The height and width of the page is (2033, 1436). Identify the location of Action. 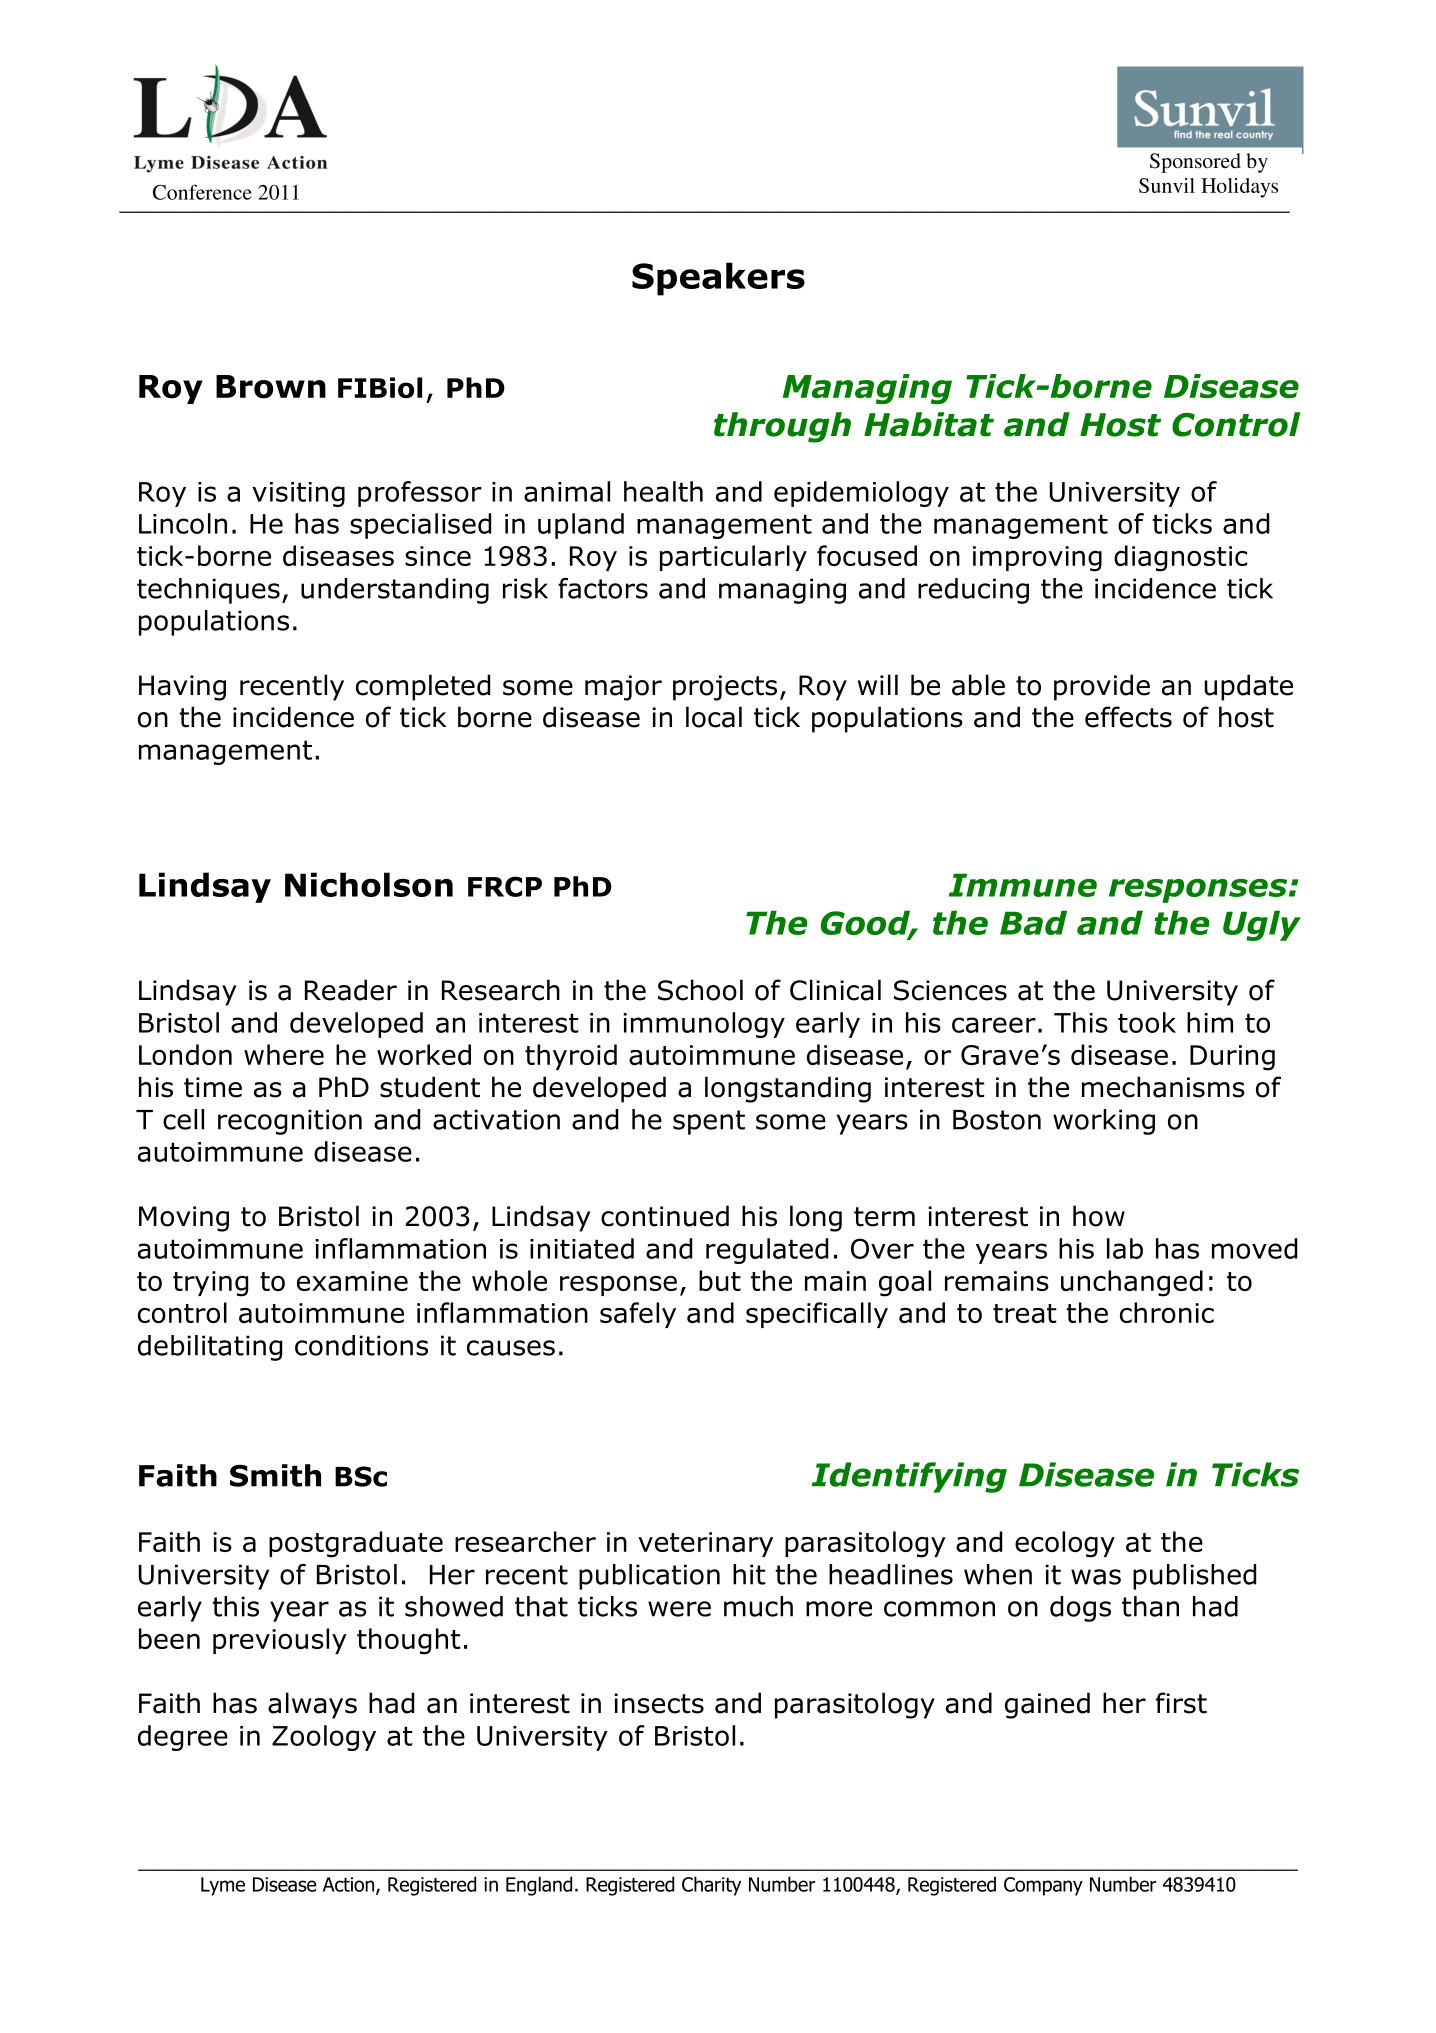
(350, 1885).
